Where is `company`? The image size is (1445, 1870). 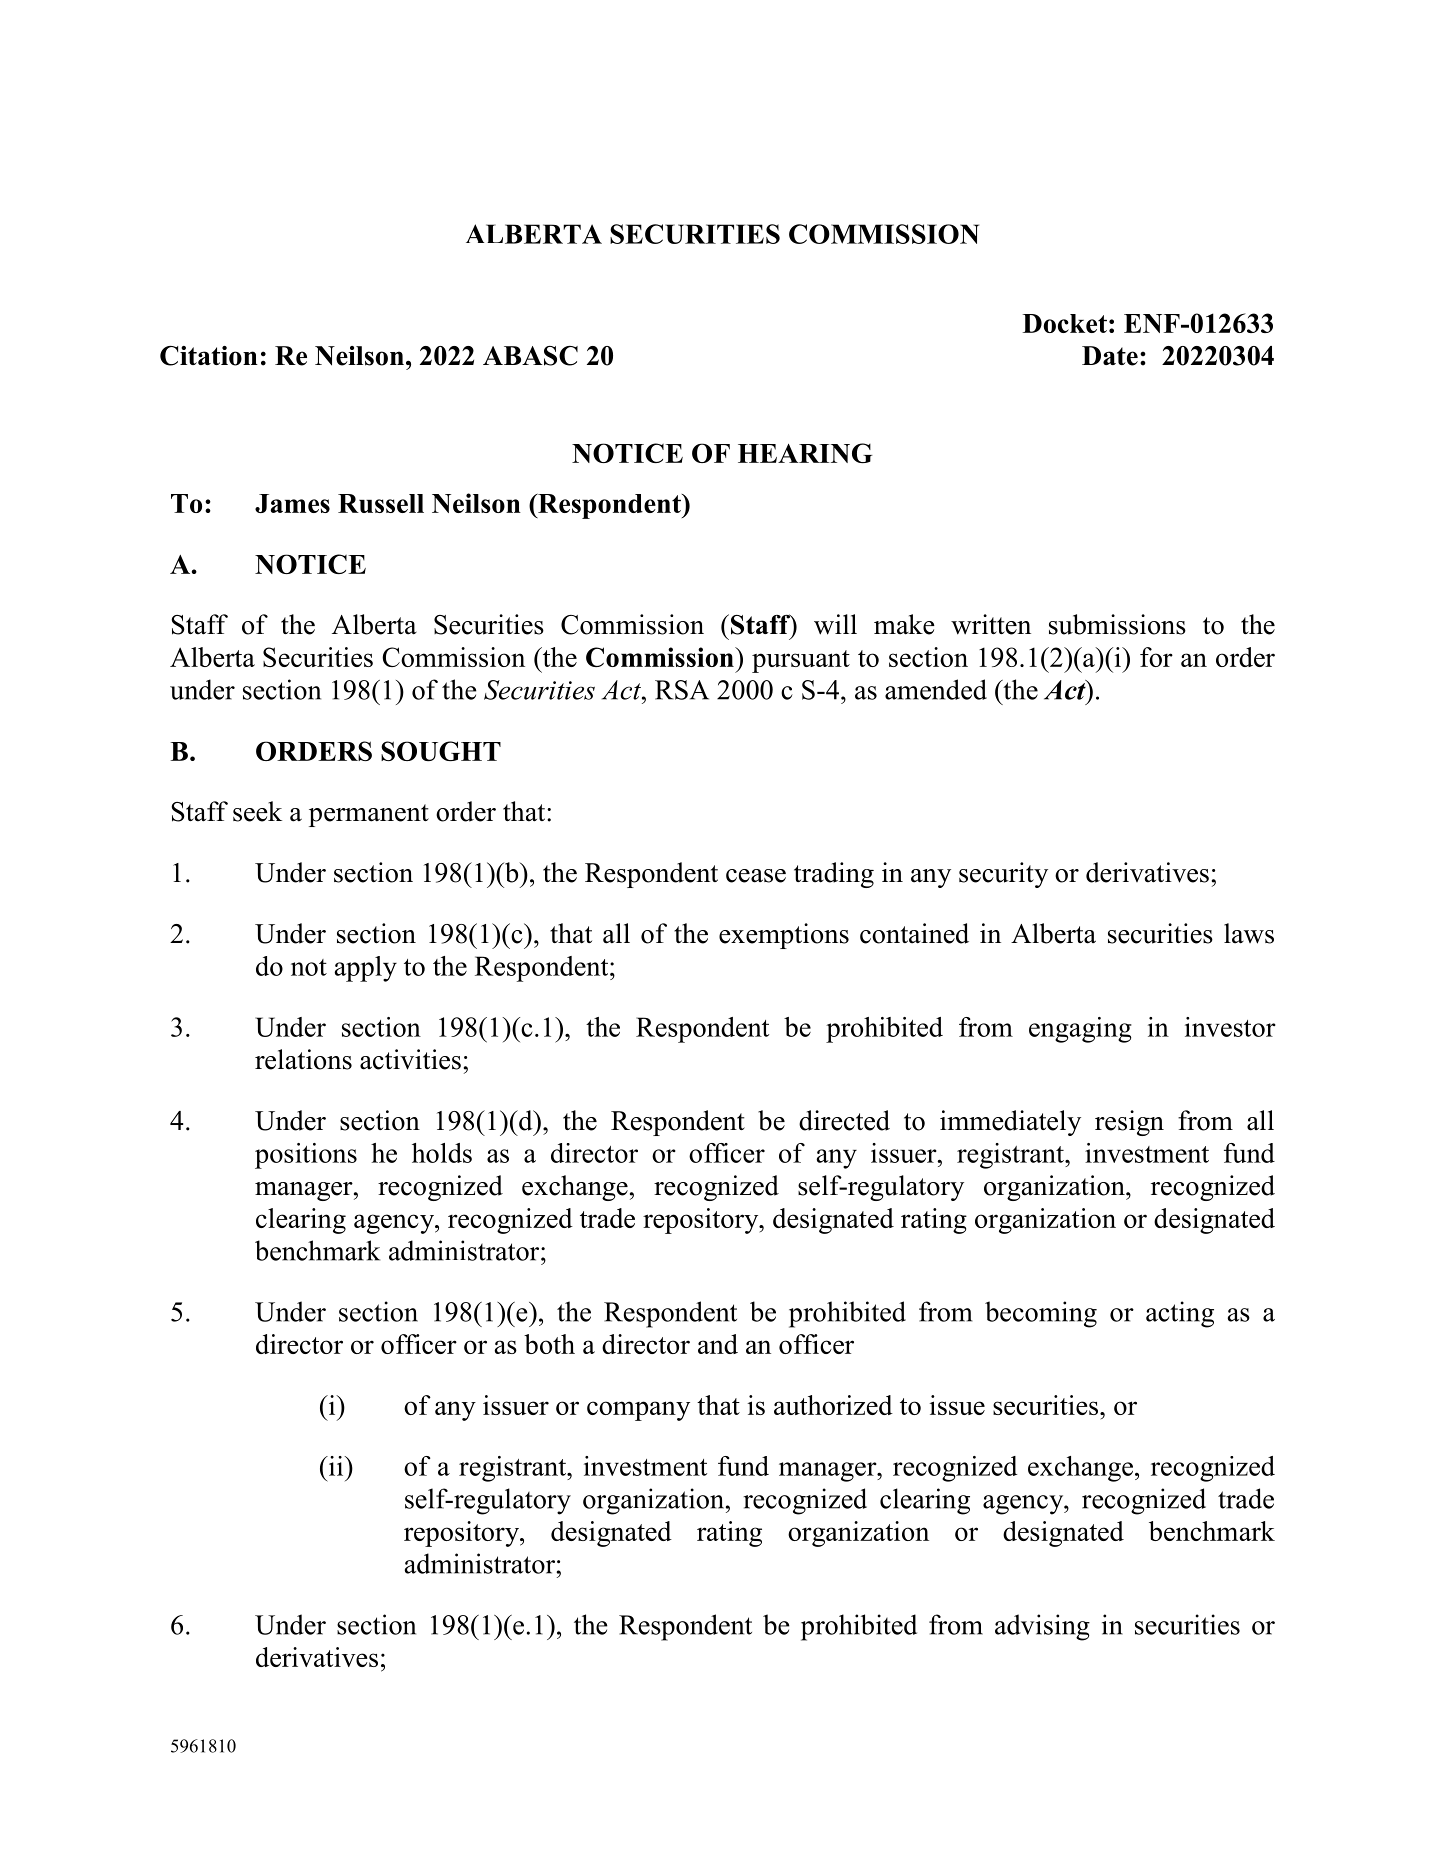 company is located at coordinates (638, 1411).
